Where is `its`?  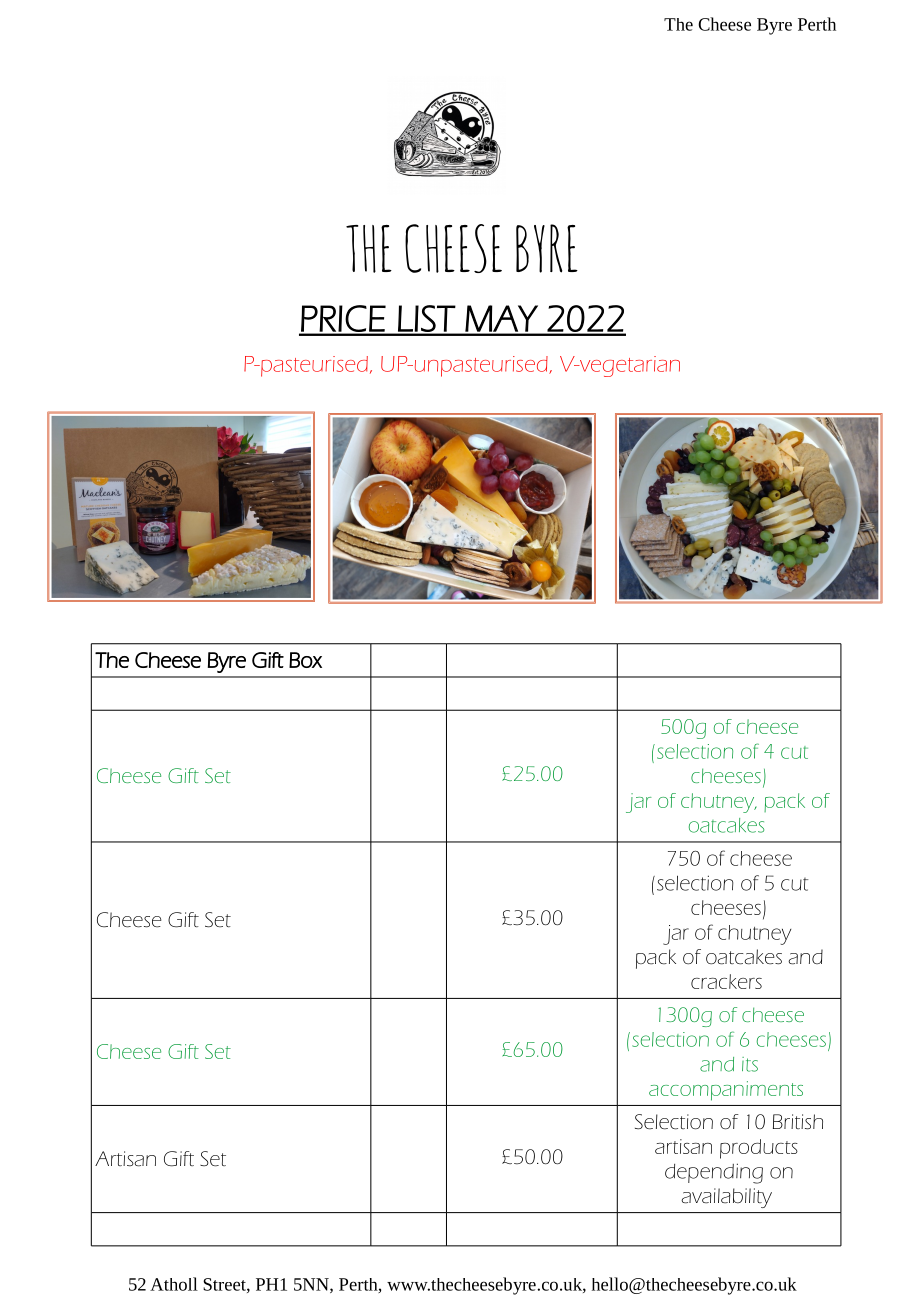 its is located at coordinates (750, 1064).
